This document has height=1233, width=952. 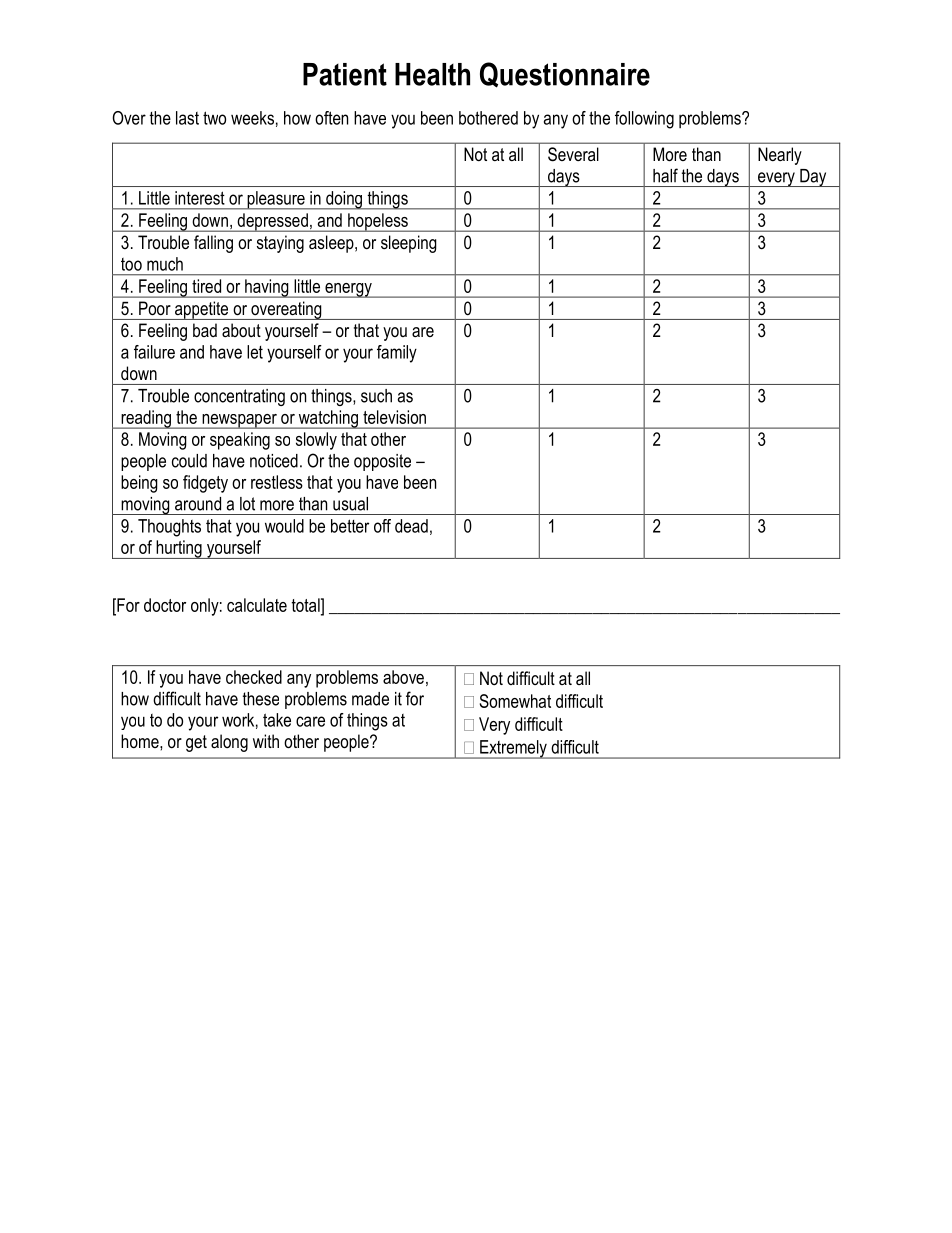 I want to click on following, so click(x=644, y=120).
